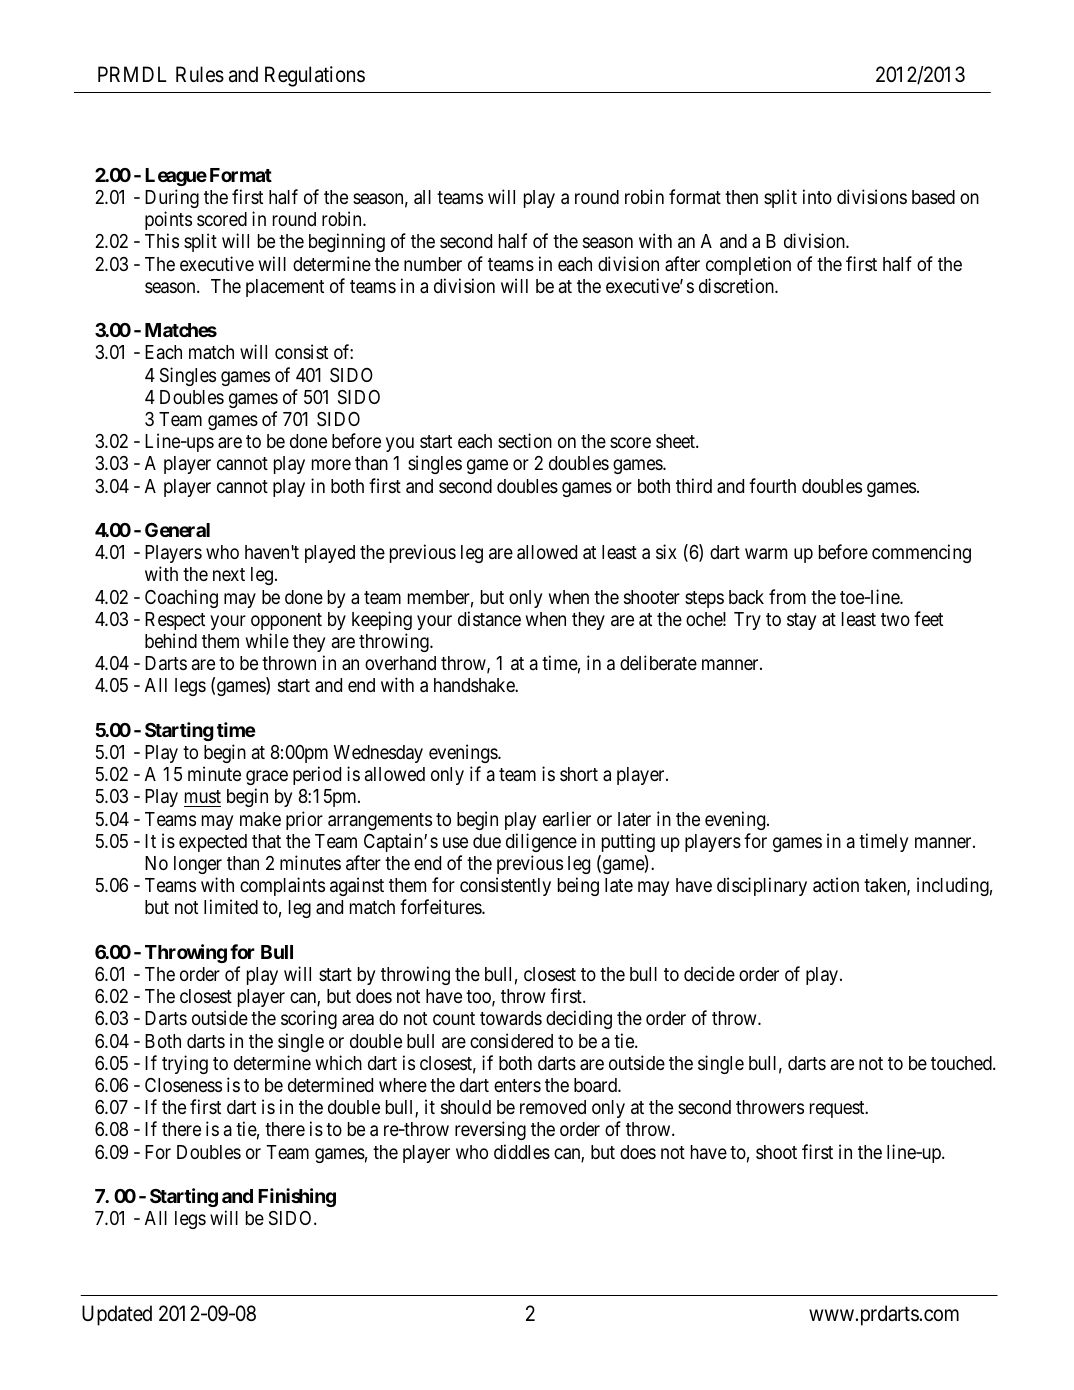 This screenshot has height=1390, width=1074. Describe the element at coordinates (490, 1130) in the screenshot. I see `reversing` at that location.
